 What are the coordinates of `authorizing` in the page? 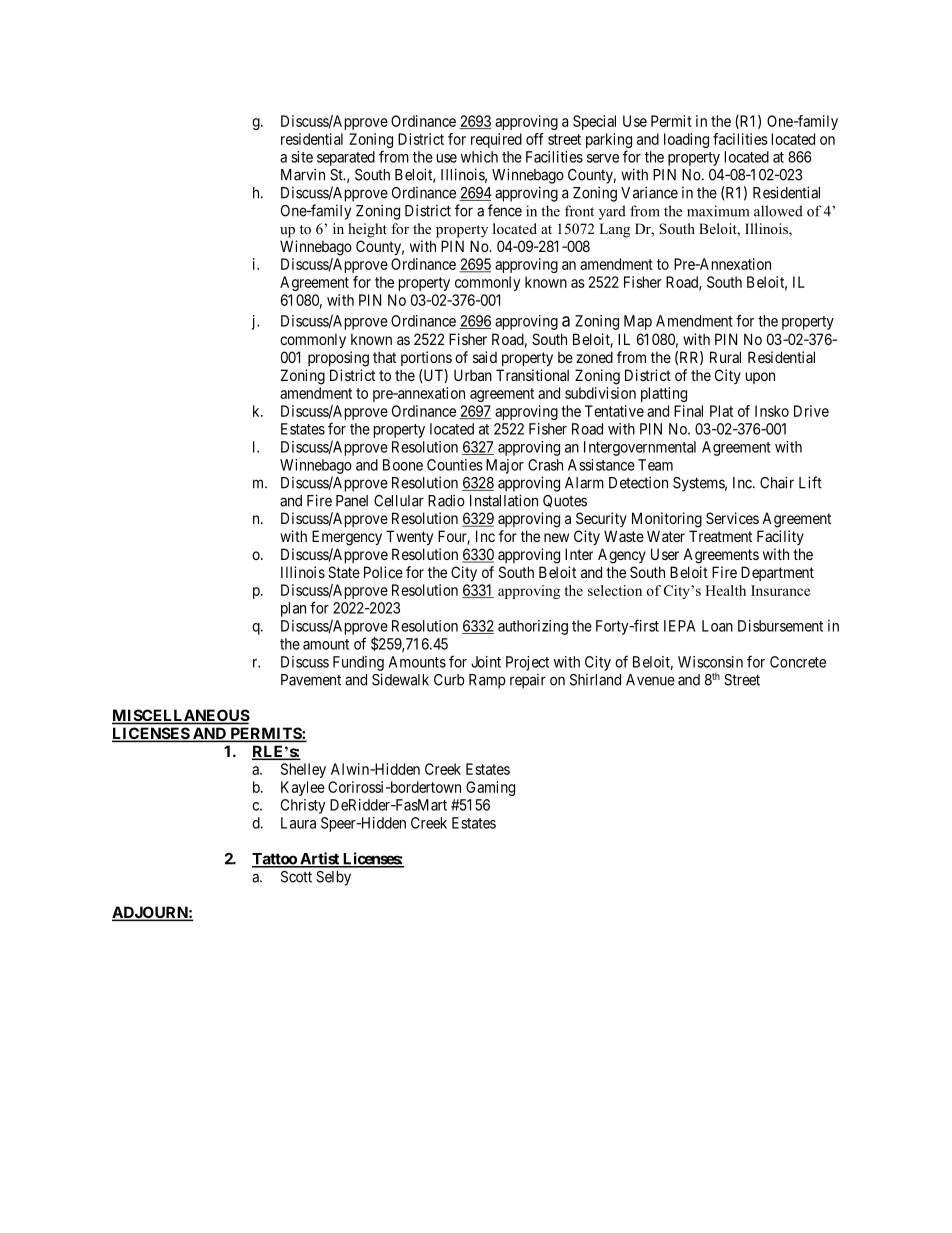 It's located at (533, 627).
